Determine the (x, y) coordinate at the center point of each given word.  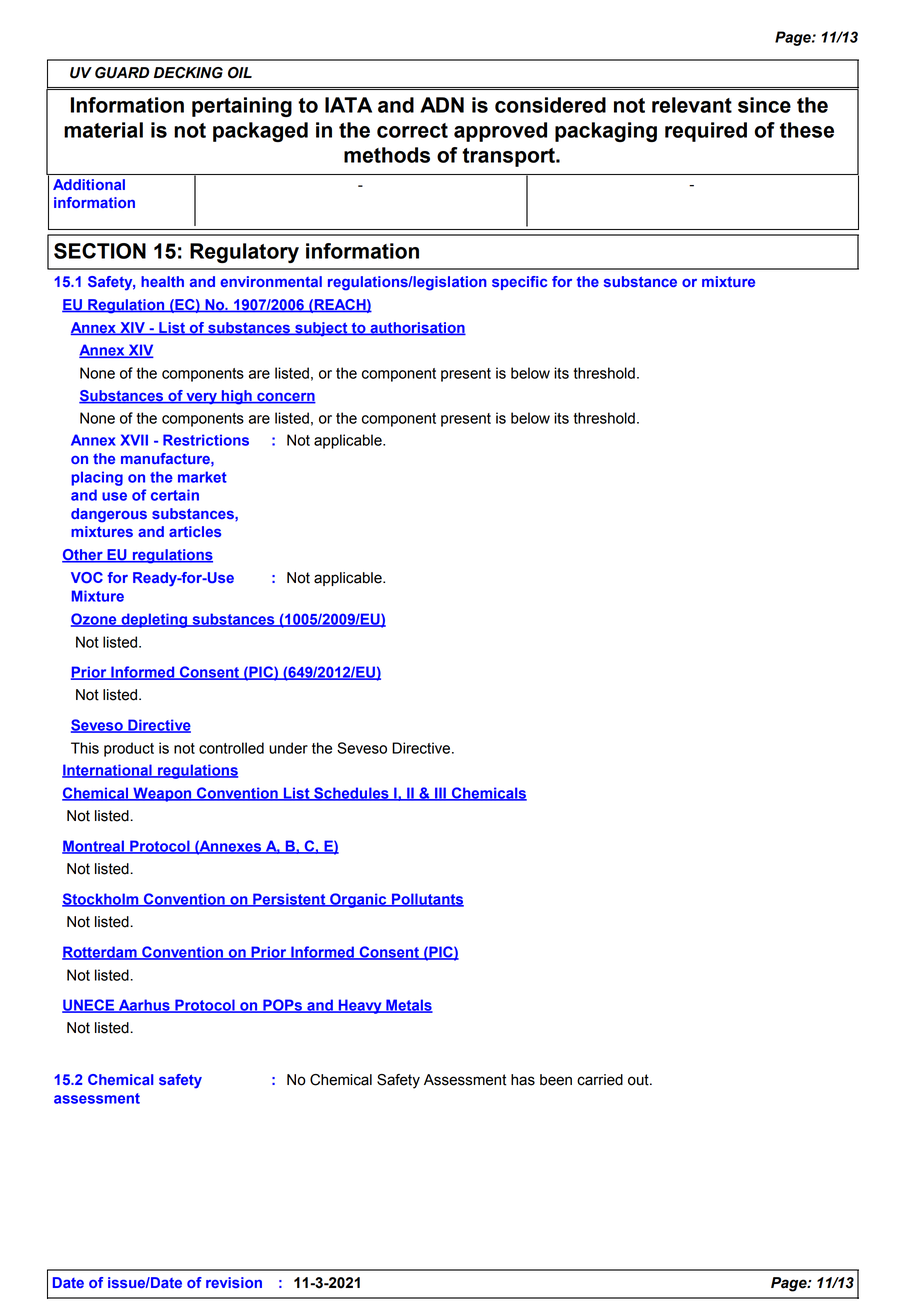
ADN (442, 105)
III (440, 794)
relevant (692, 105)
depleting (154, 620)
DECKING (188, 73)
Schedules (351, 794)
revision (234, 1282)
